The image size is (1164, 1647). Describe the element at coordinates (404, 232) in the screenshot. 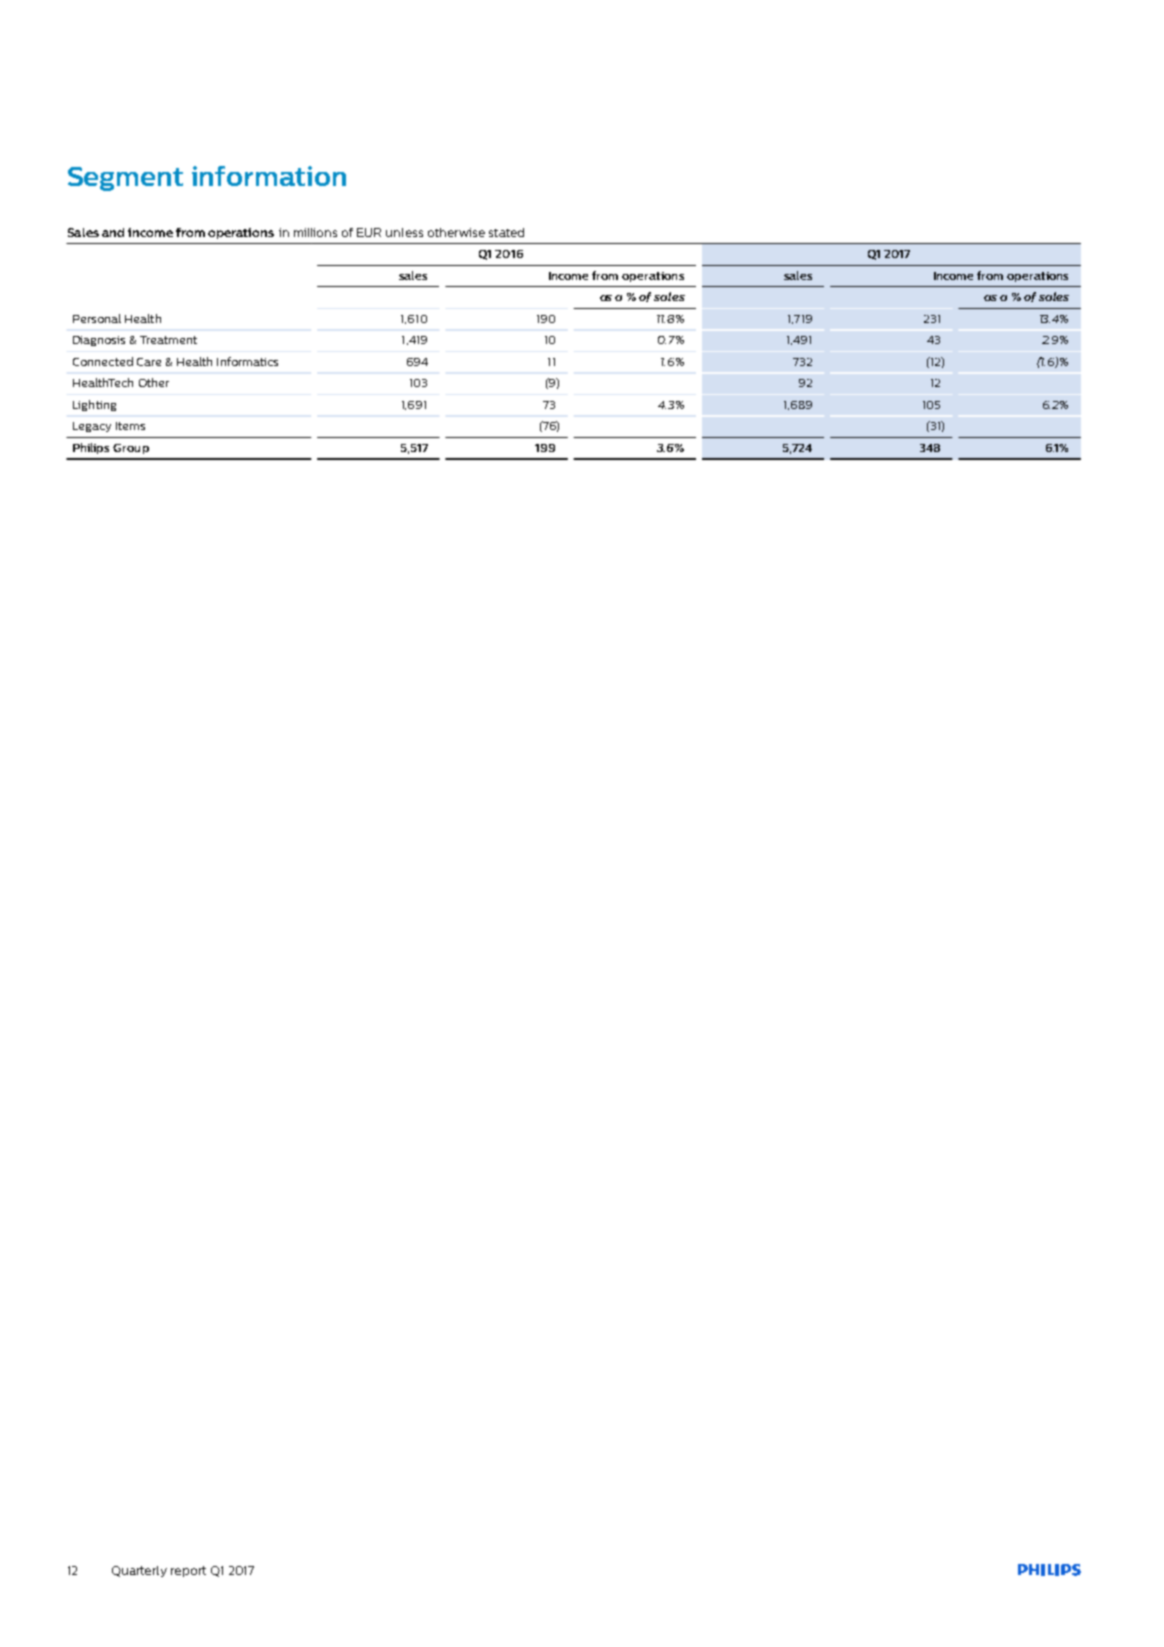

I see `unless` at that location.
